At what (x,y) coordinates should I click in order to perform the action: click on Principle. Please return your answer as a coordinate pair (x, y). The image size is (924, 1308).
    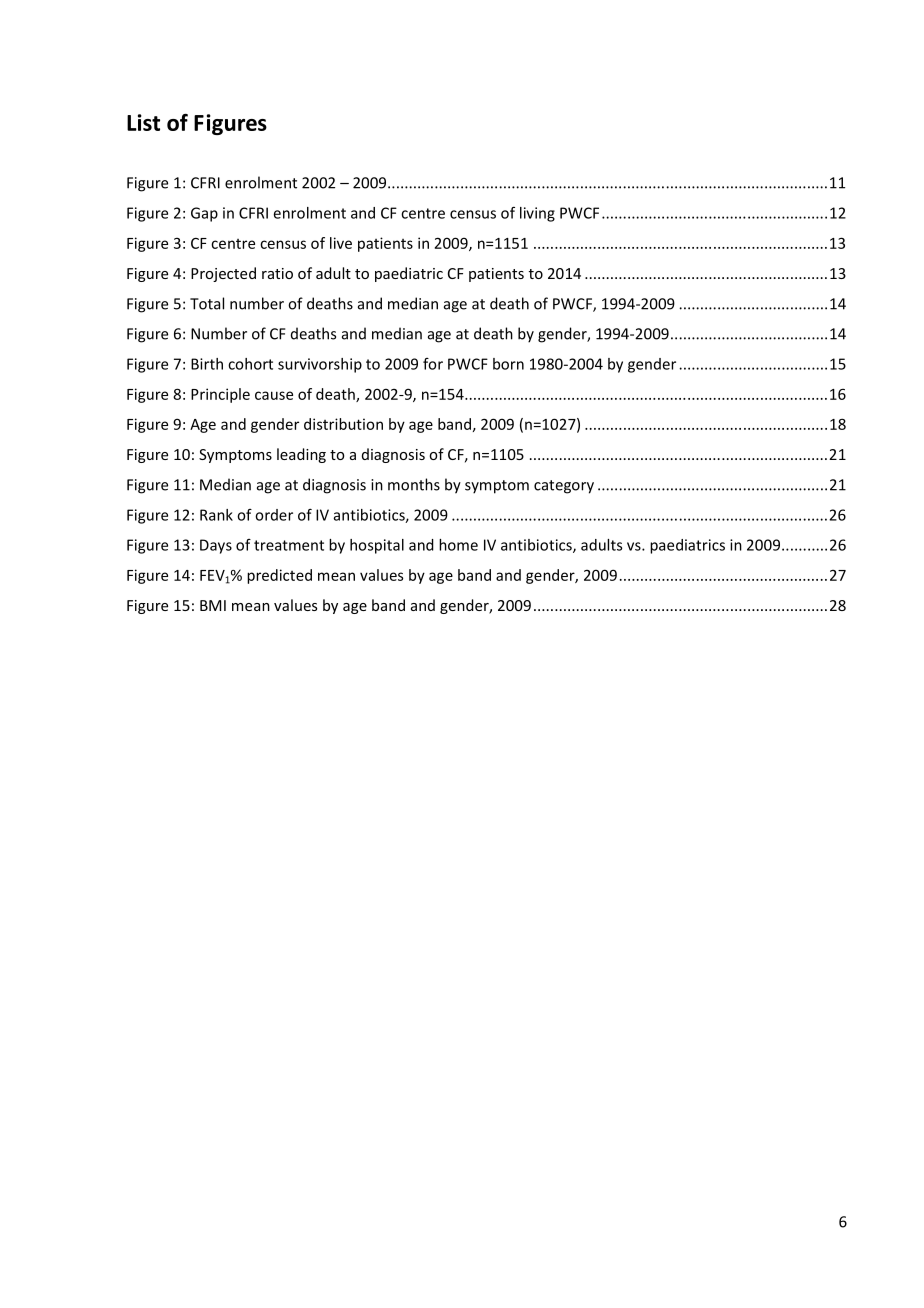
    Looking at the image, I should click on (220, 395).
